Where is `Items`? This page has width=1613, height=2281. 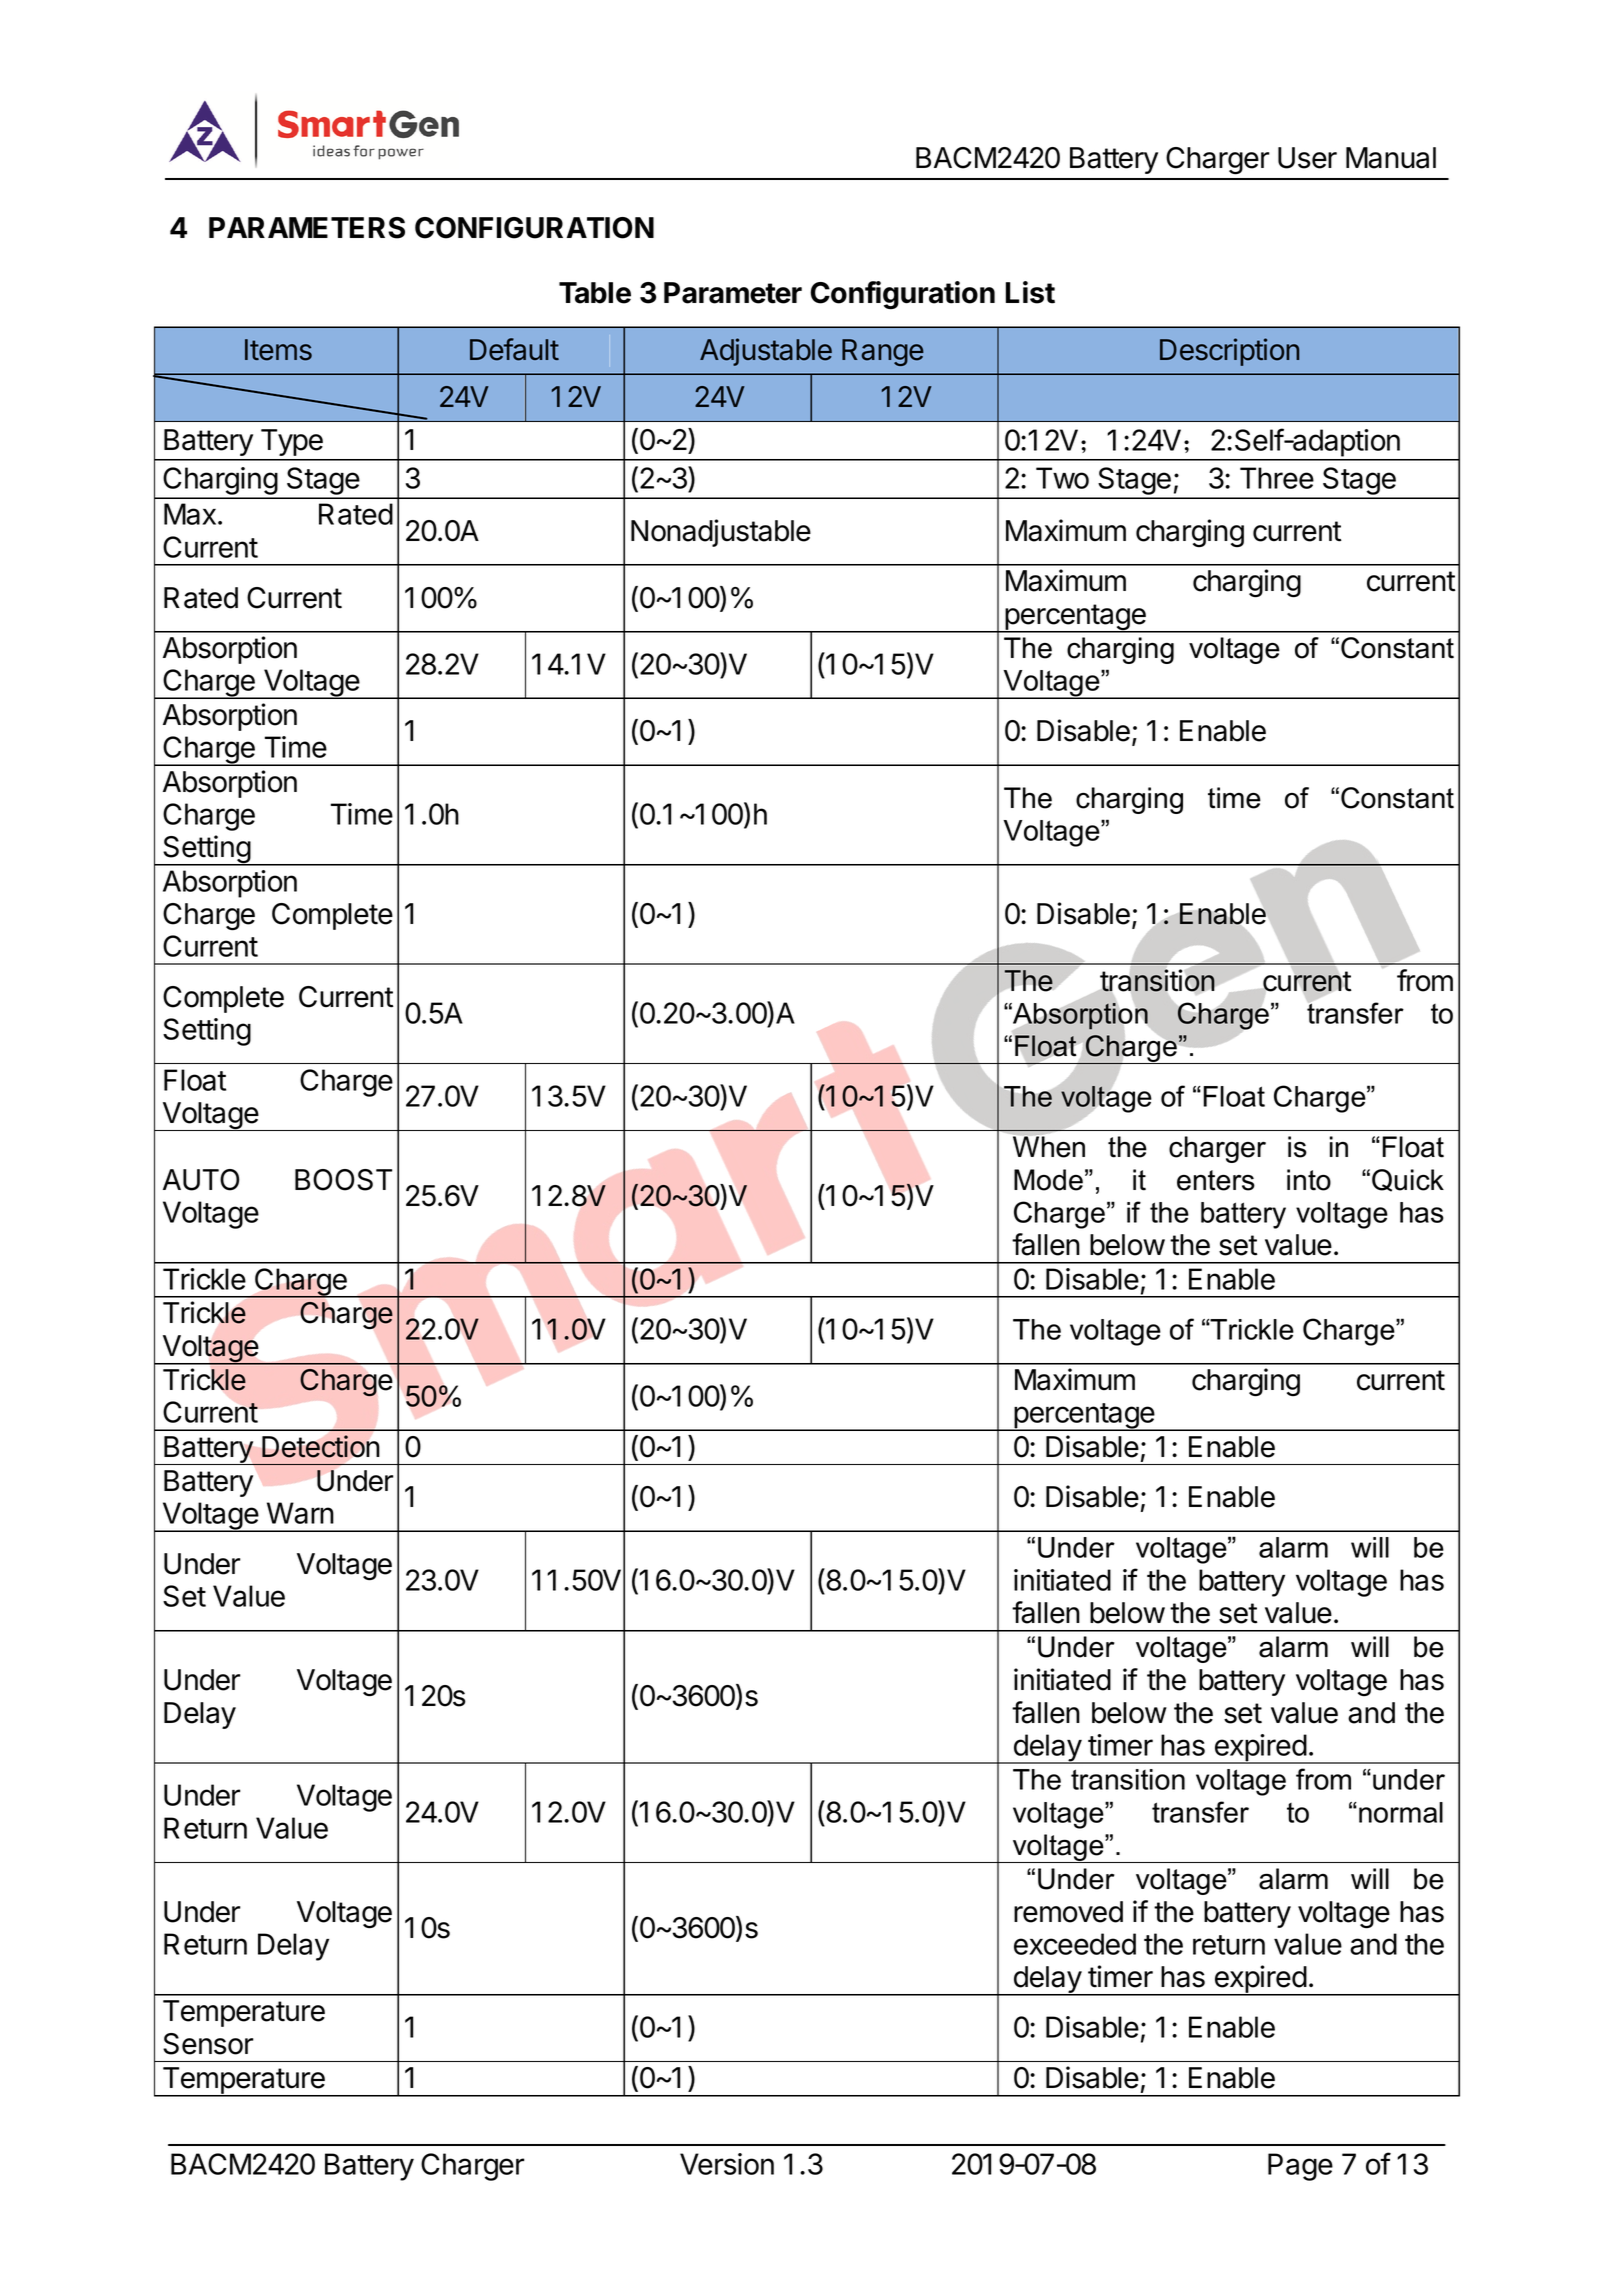 Items is located at coordinates (278, 350).
